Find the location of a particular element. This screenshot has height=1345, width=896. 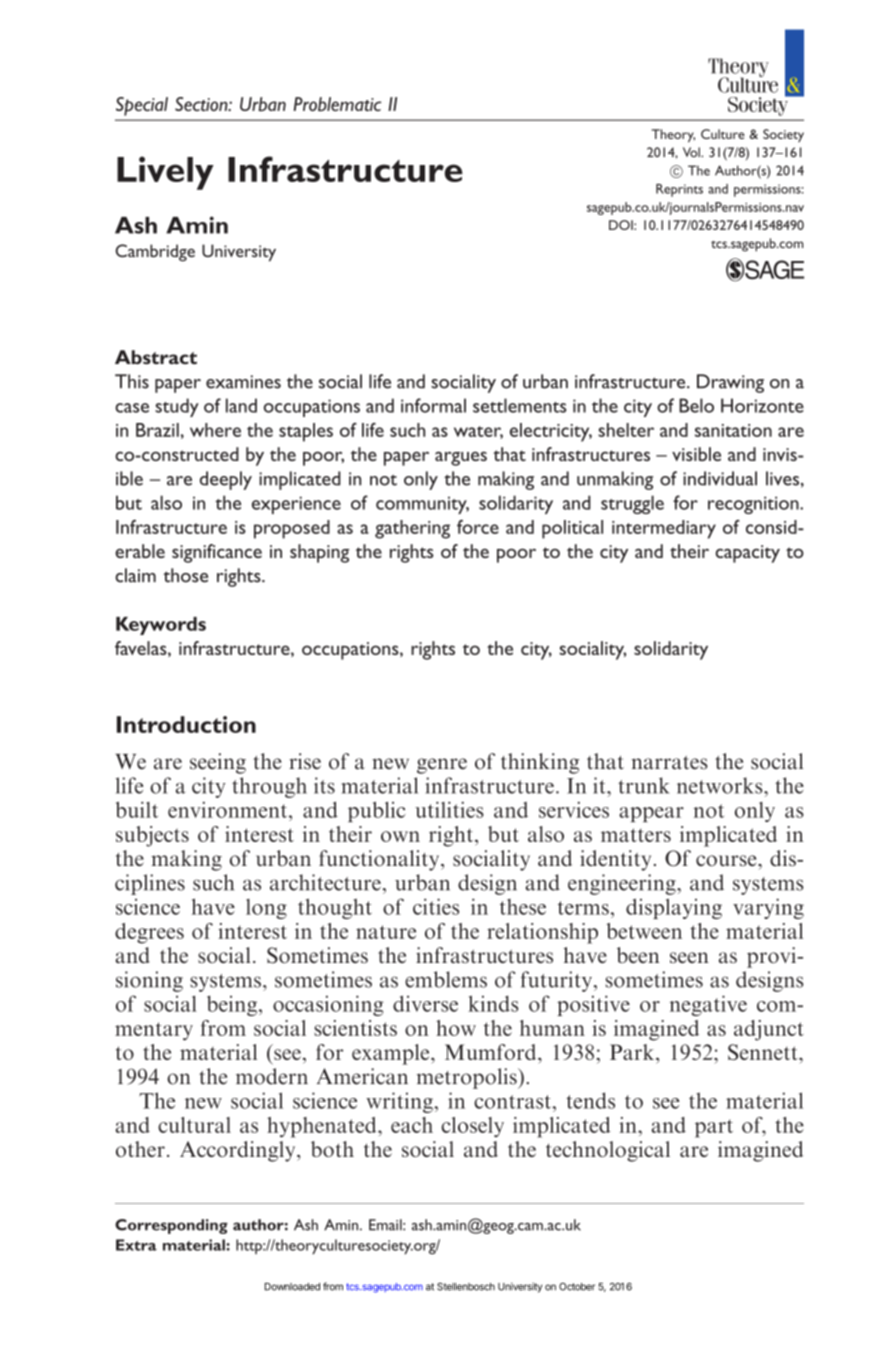

Problematic is located at coordinates (337, 104).
